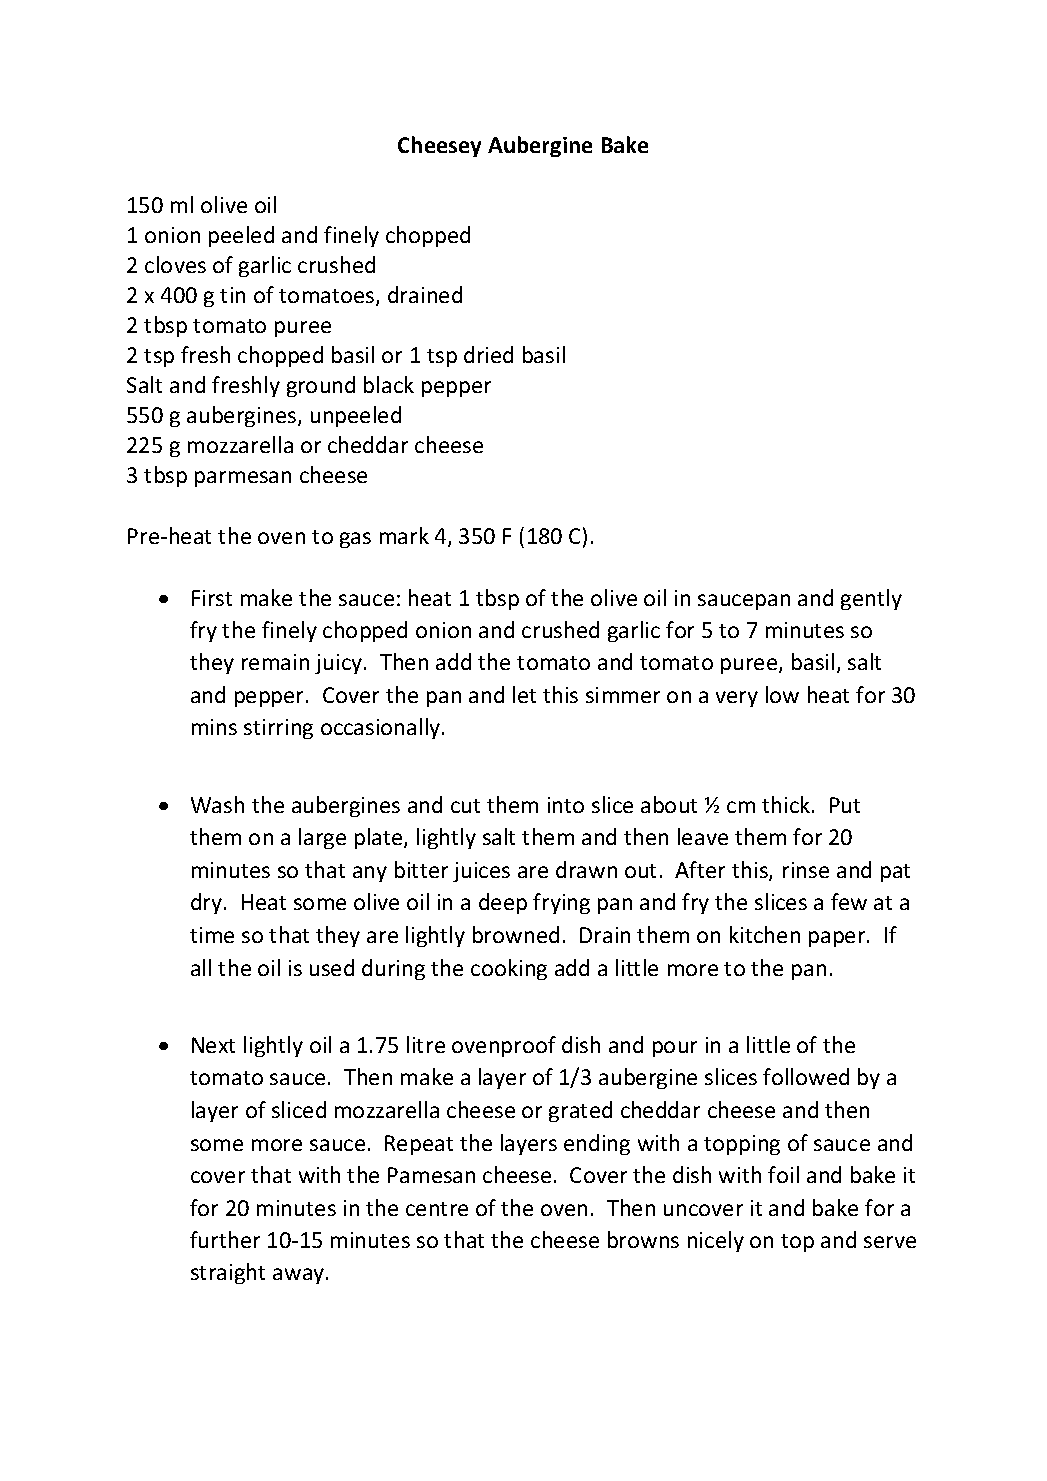 This document has width=1047, height=1481. I want to click on gently, so click(871, 599).
